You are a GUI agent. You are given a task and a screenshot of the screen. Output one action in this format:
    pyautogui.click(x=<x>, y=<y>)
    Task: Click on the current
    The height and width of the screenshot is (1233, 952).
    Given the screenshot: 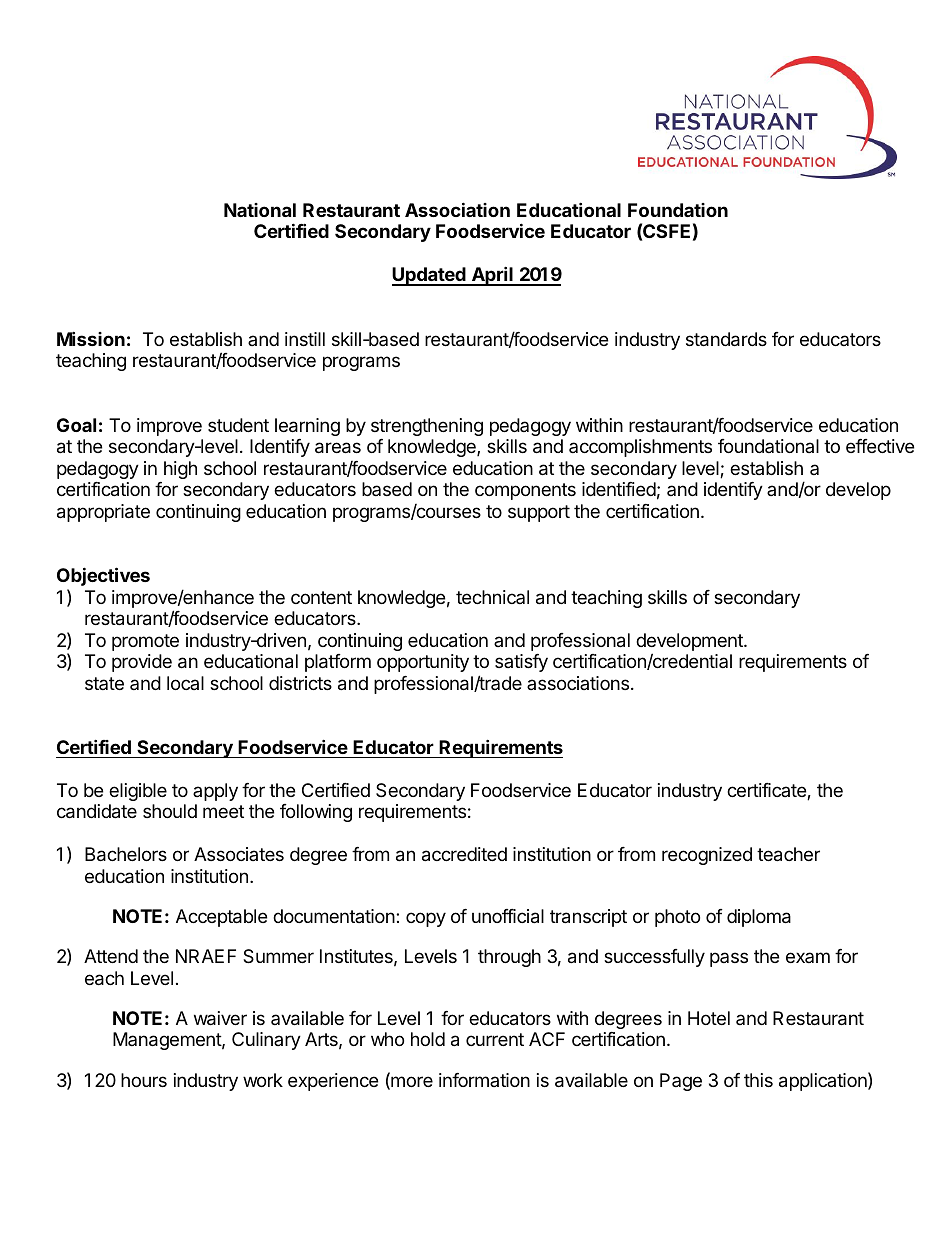 What is the action you would take?
    pyautogui.click(x=495, y=1039)
